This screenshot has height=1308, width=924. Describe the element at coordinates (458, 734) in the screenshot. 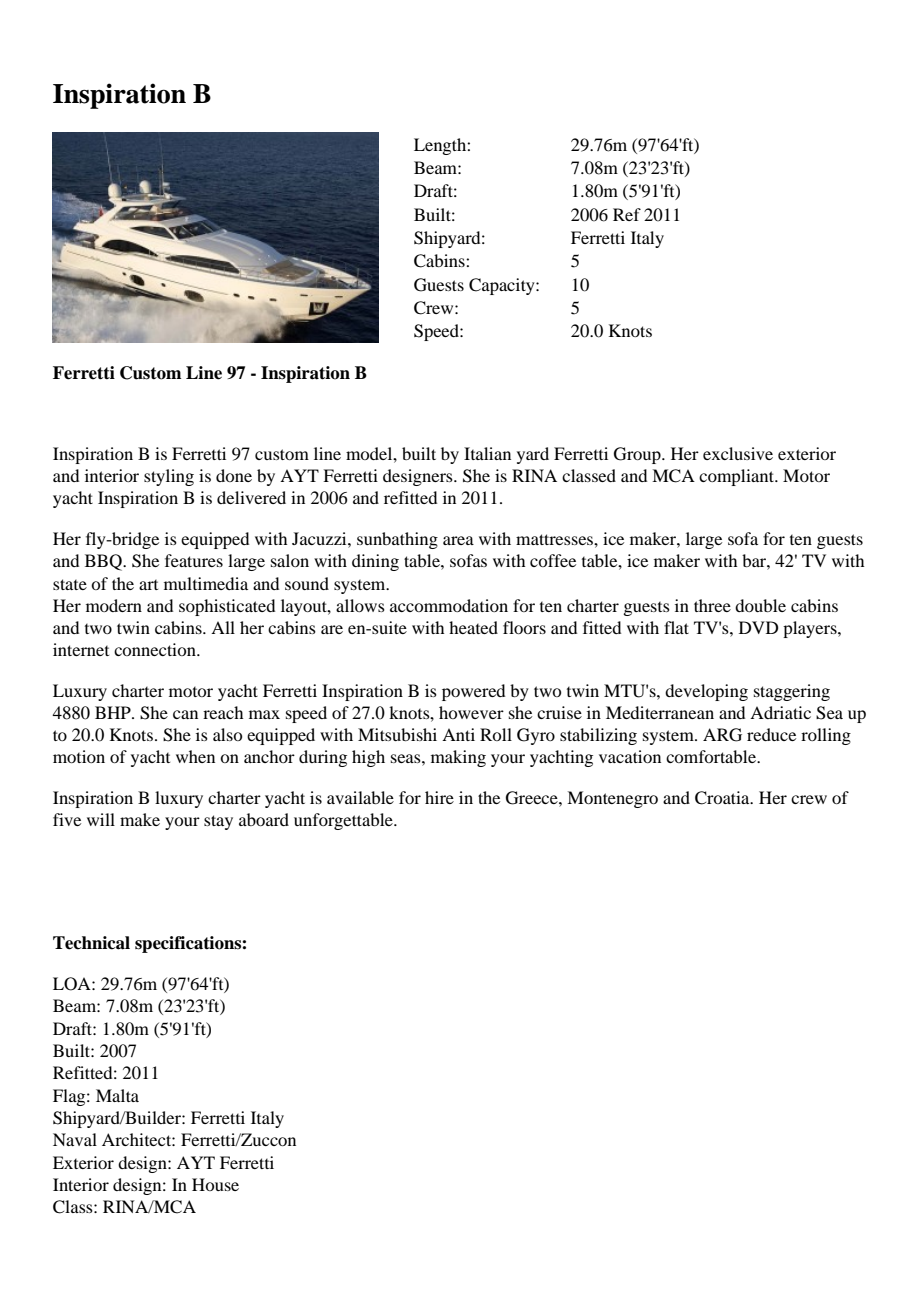

I see `Anti` at that location.
